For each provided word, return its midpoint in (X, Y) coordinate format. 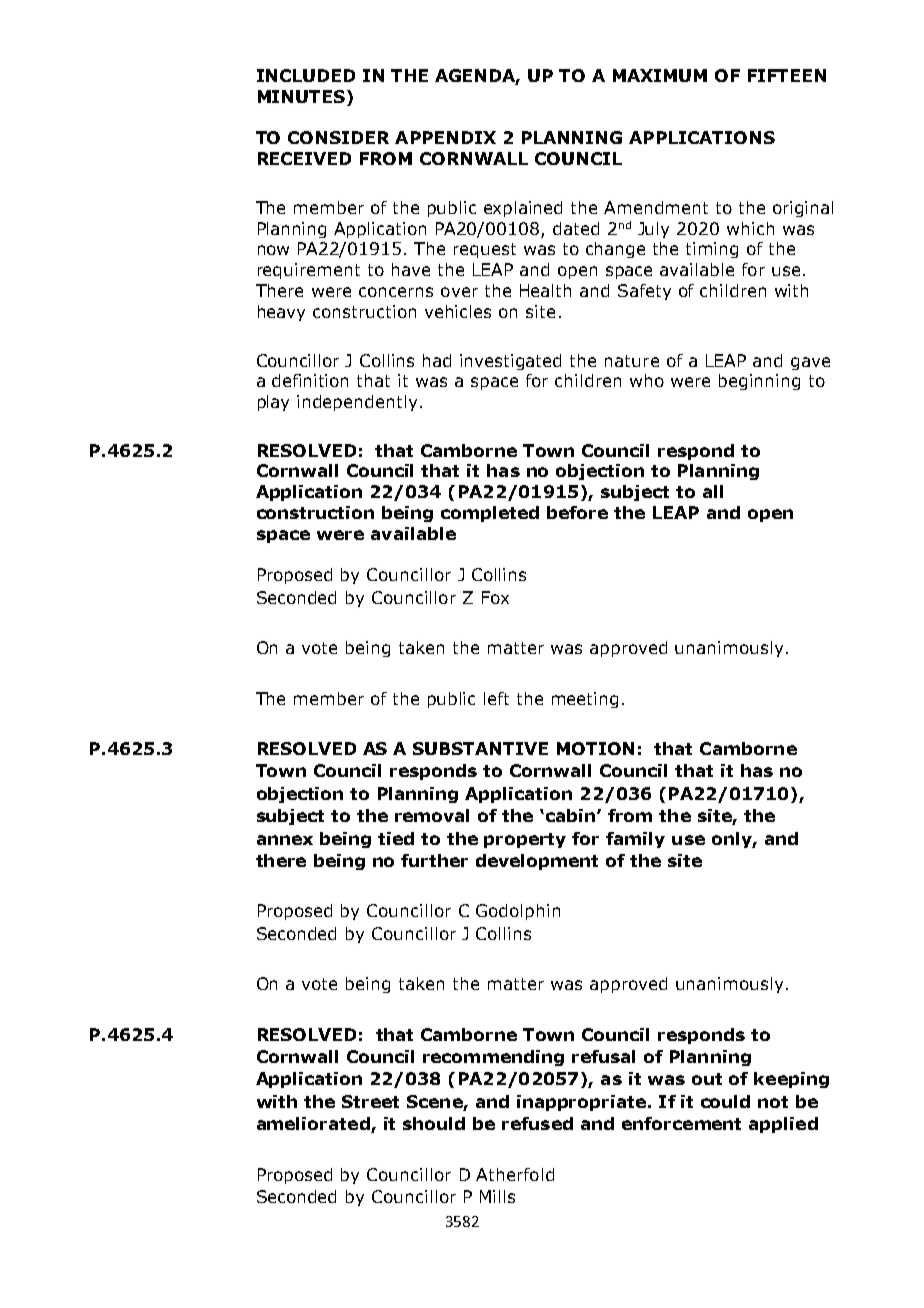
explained (523, 209)
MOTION (595, 748)
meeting (585, 700)
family (635, 840)
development (537, 862)
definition (310, 380)
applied (783, 1125)
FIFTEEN (787, 75)
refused (537, 1123)
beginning (759, 382)
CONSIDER (338, 137)
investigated (510, 362)
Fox (495, 597)
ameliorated (314, 1125)
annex (285, 840)
